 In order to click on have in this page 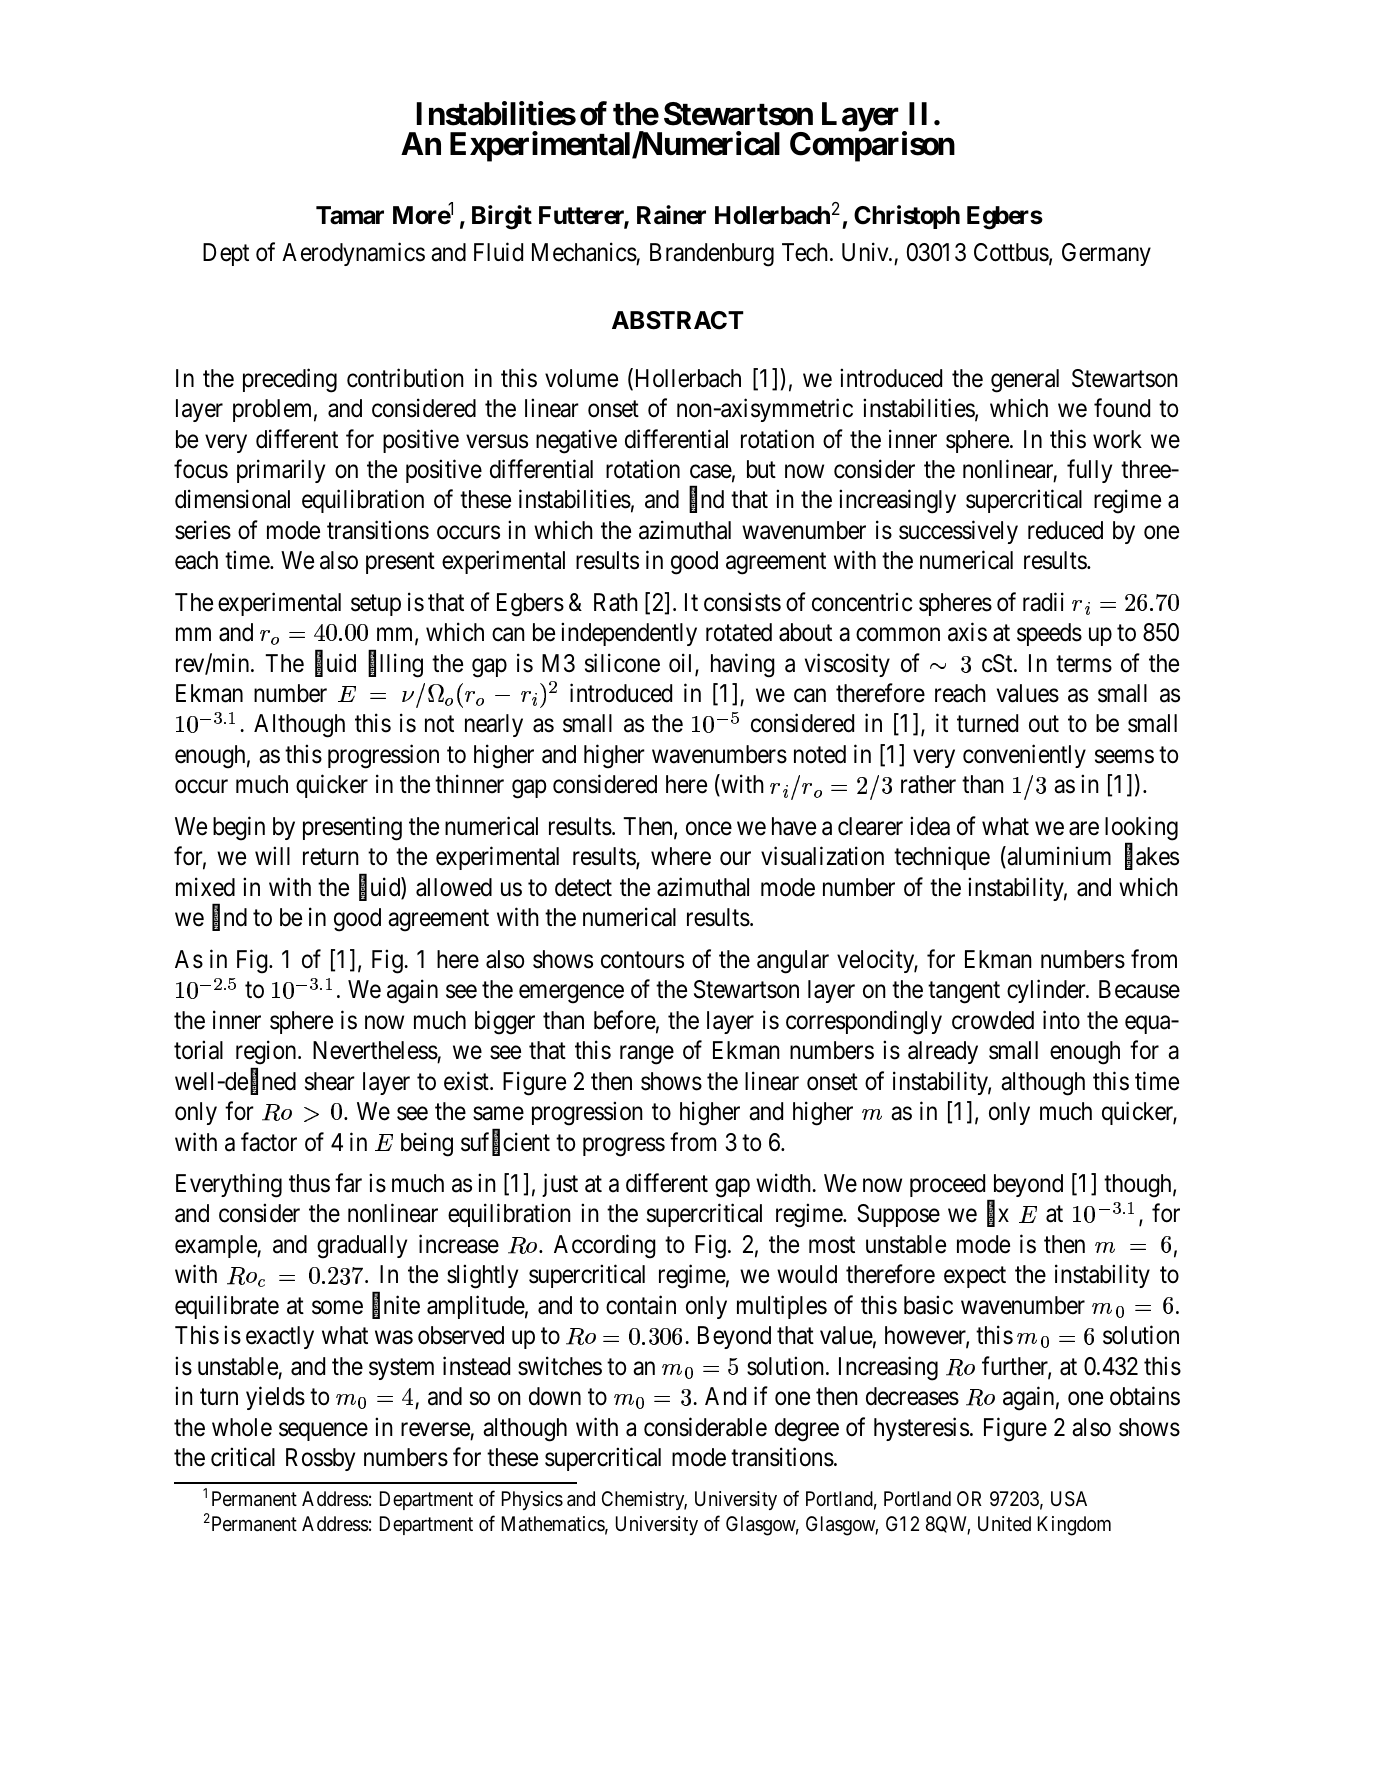, I will do `click(794, 826)`.
